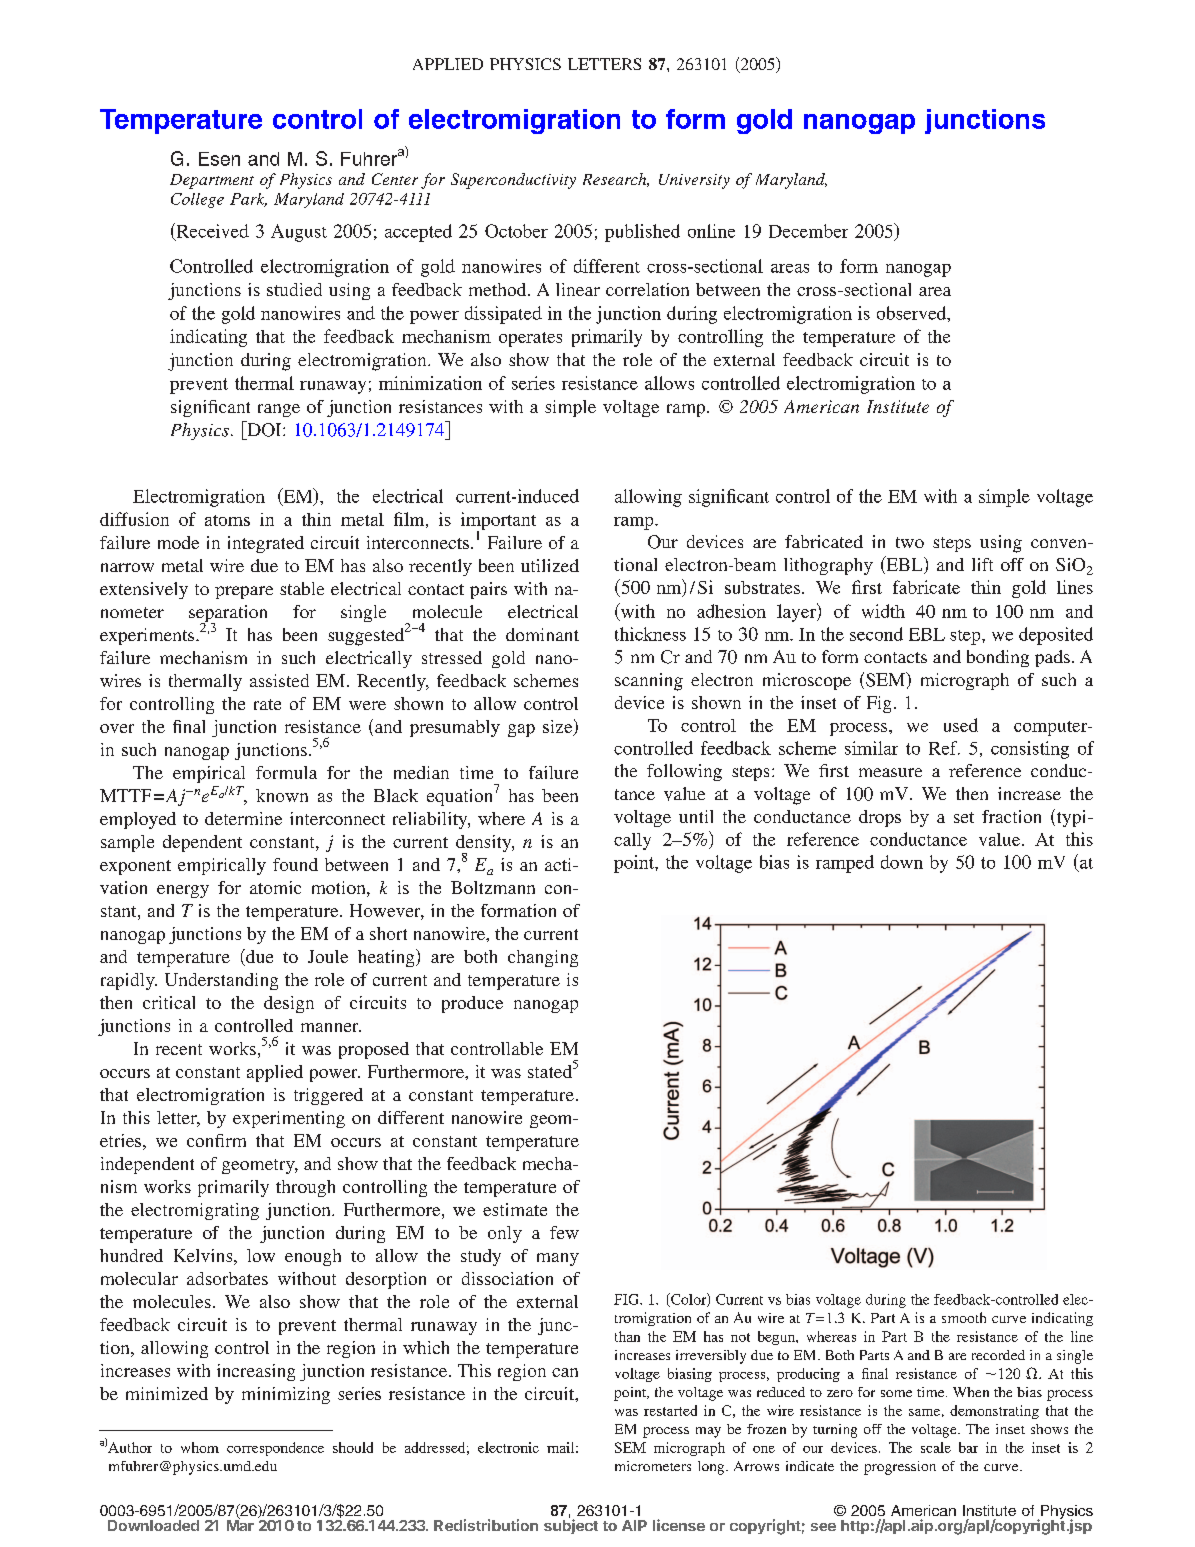 The width and height of the image is (1195, 1547). Describe the element at coordinates (964, 1317) in the image. I see `smooth` at that location.
